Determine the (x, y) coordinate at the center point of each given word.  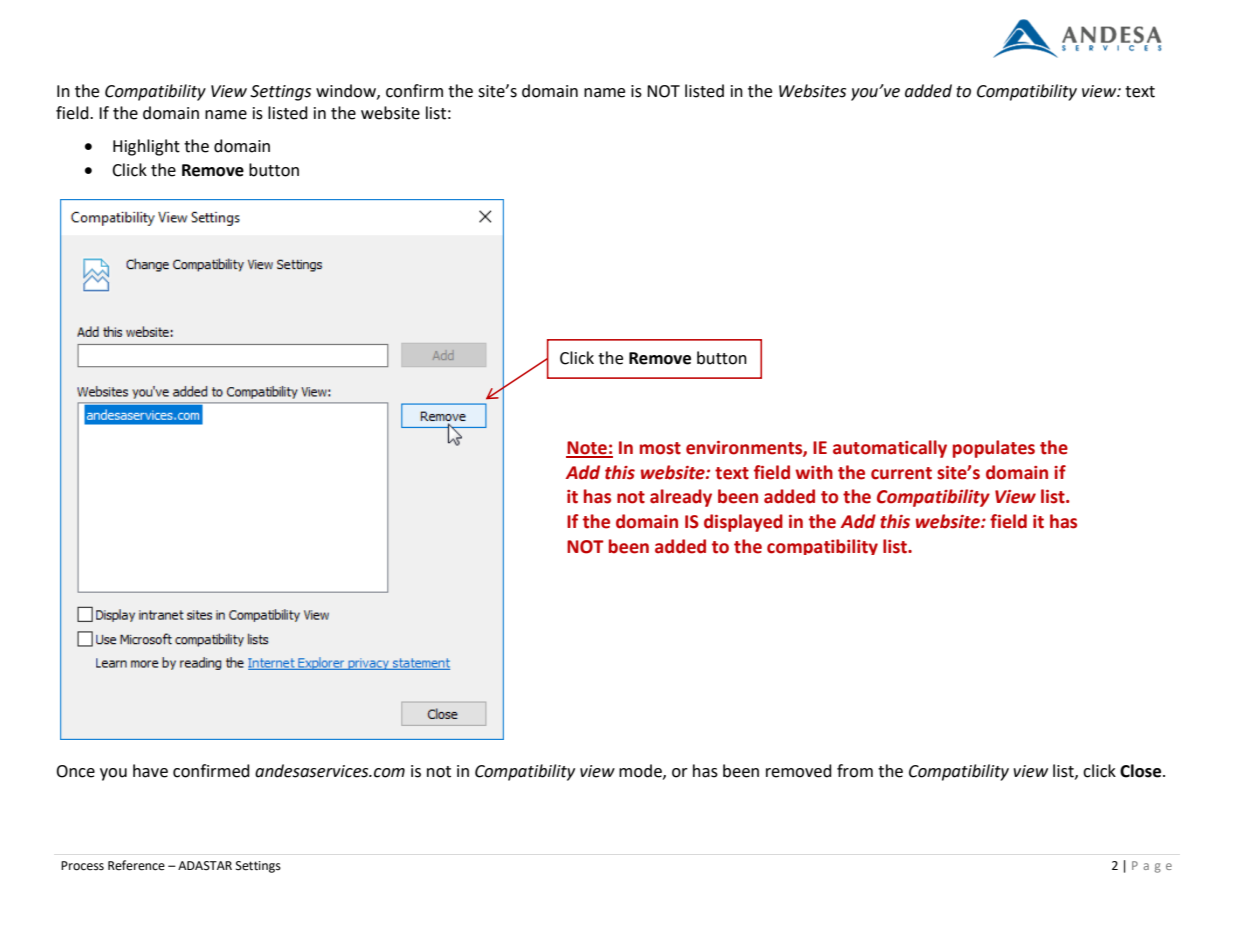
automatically (890, 449)
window (347, 91)
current (901, 473)
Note (587, 449)
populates (994, 449)
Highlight (146, 147)
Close (1142, 771)
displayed (743, 523)
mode (641, 771)
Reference (136, 865)
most (660, 448)
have (150, 771)
